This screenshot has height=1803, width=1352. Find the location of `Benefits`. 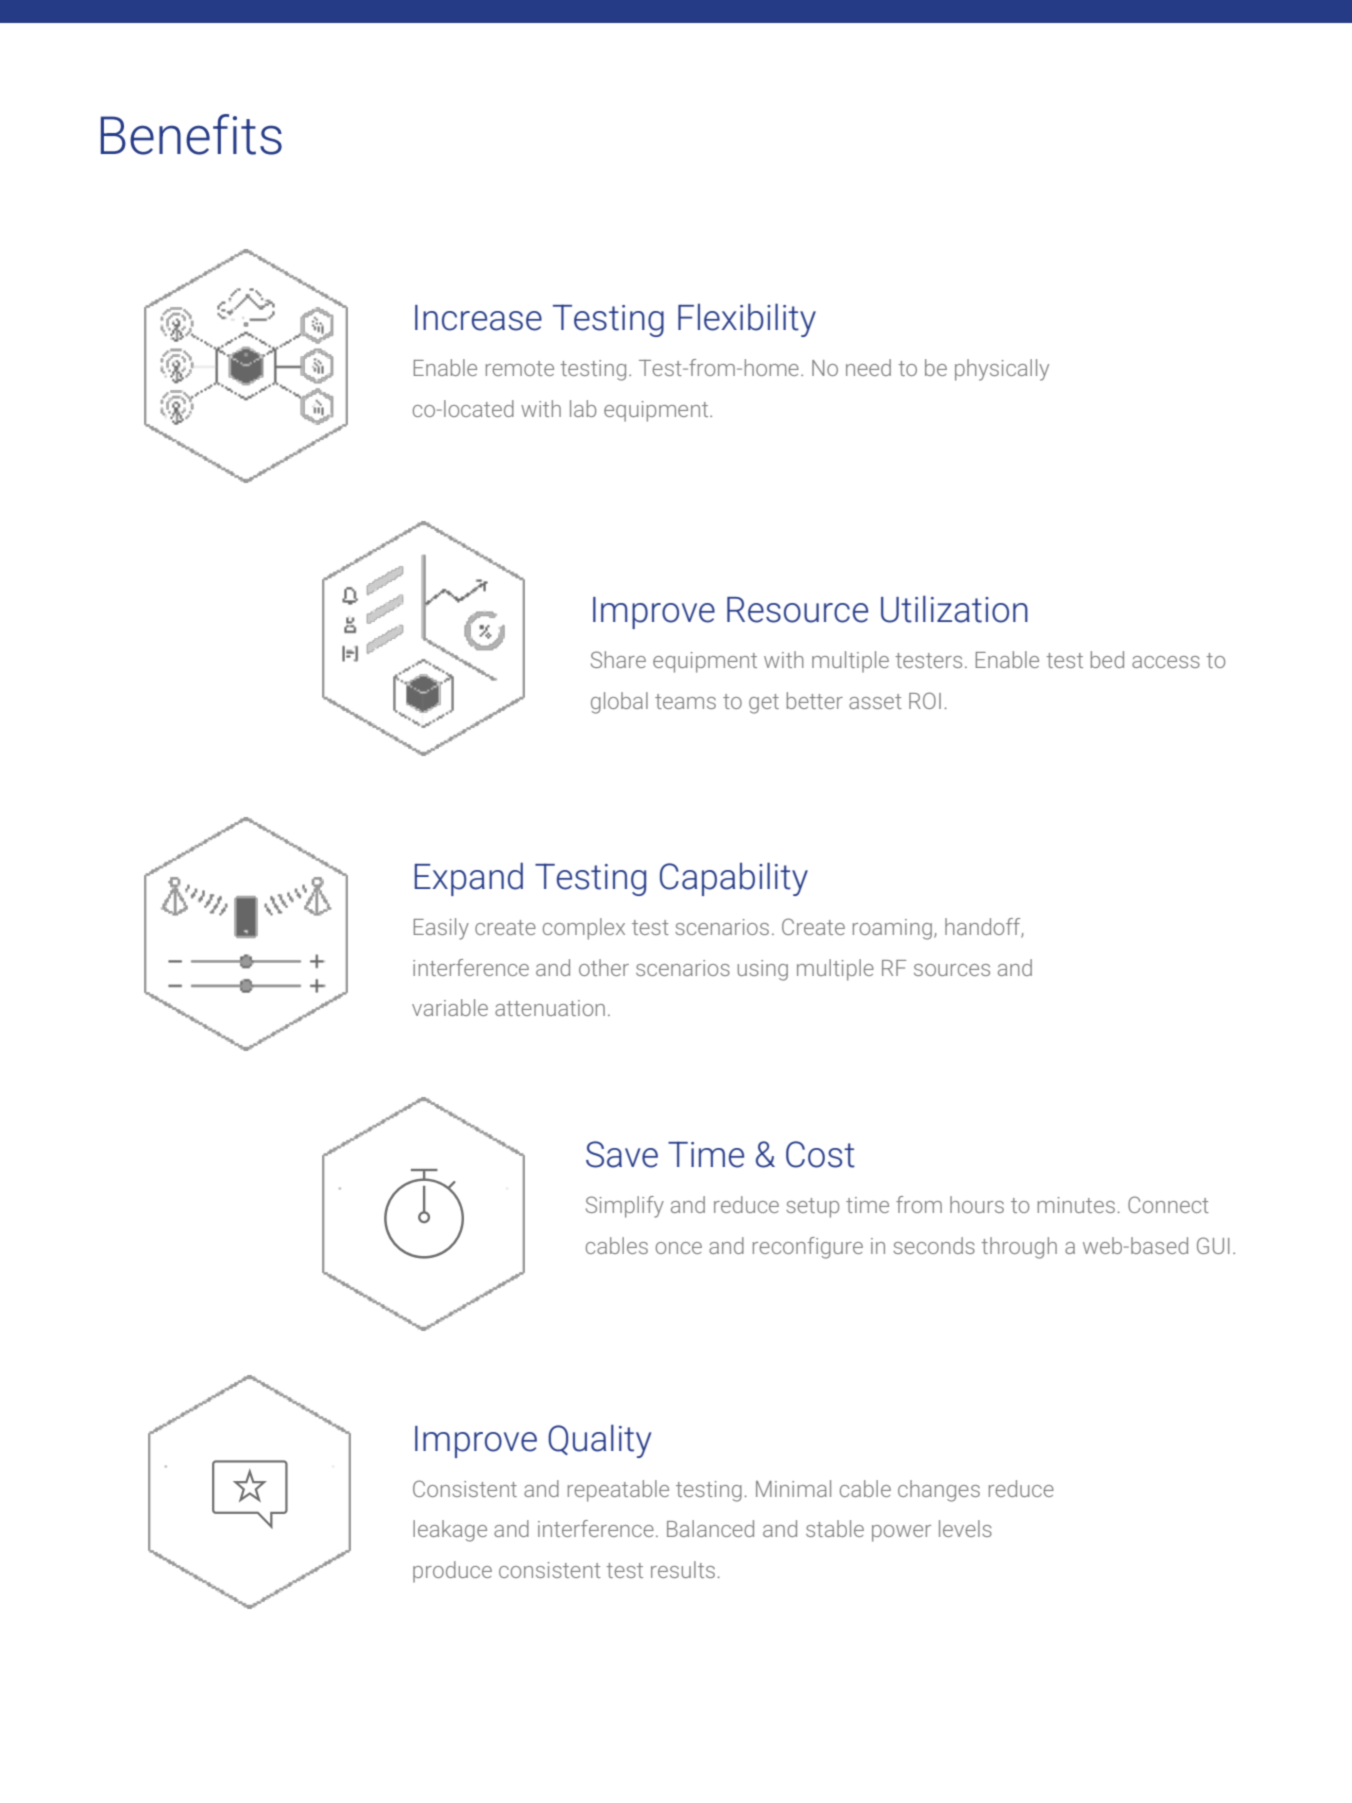

Benefits is located at coordinates (191, 134).
